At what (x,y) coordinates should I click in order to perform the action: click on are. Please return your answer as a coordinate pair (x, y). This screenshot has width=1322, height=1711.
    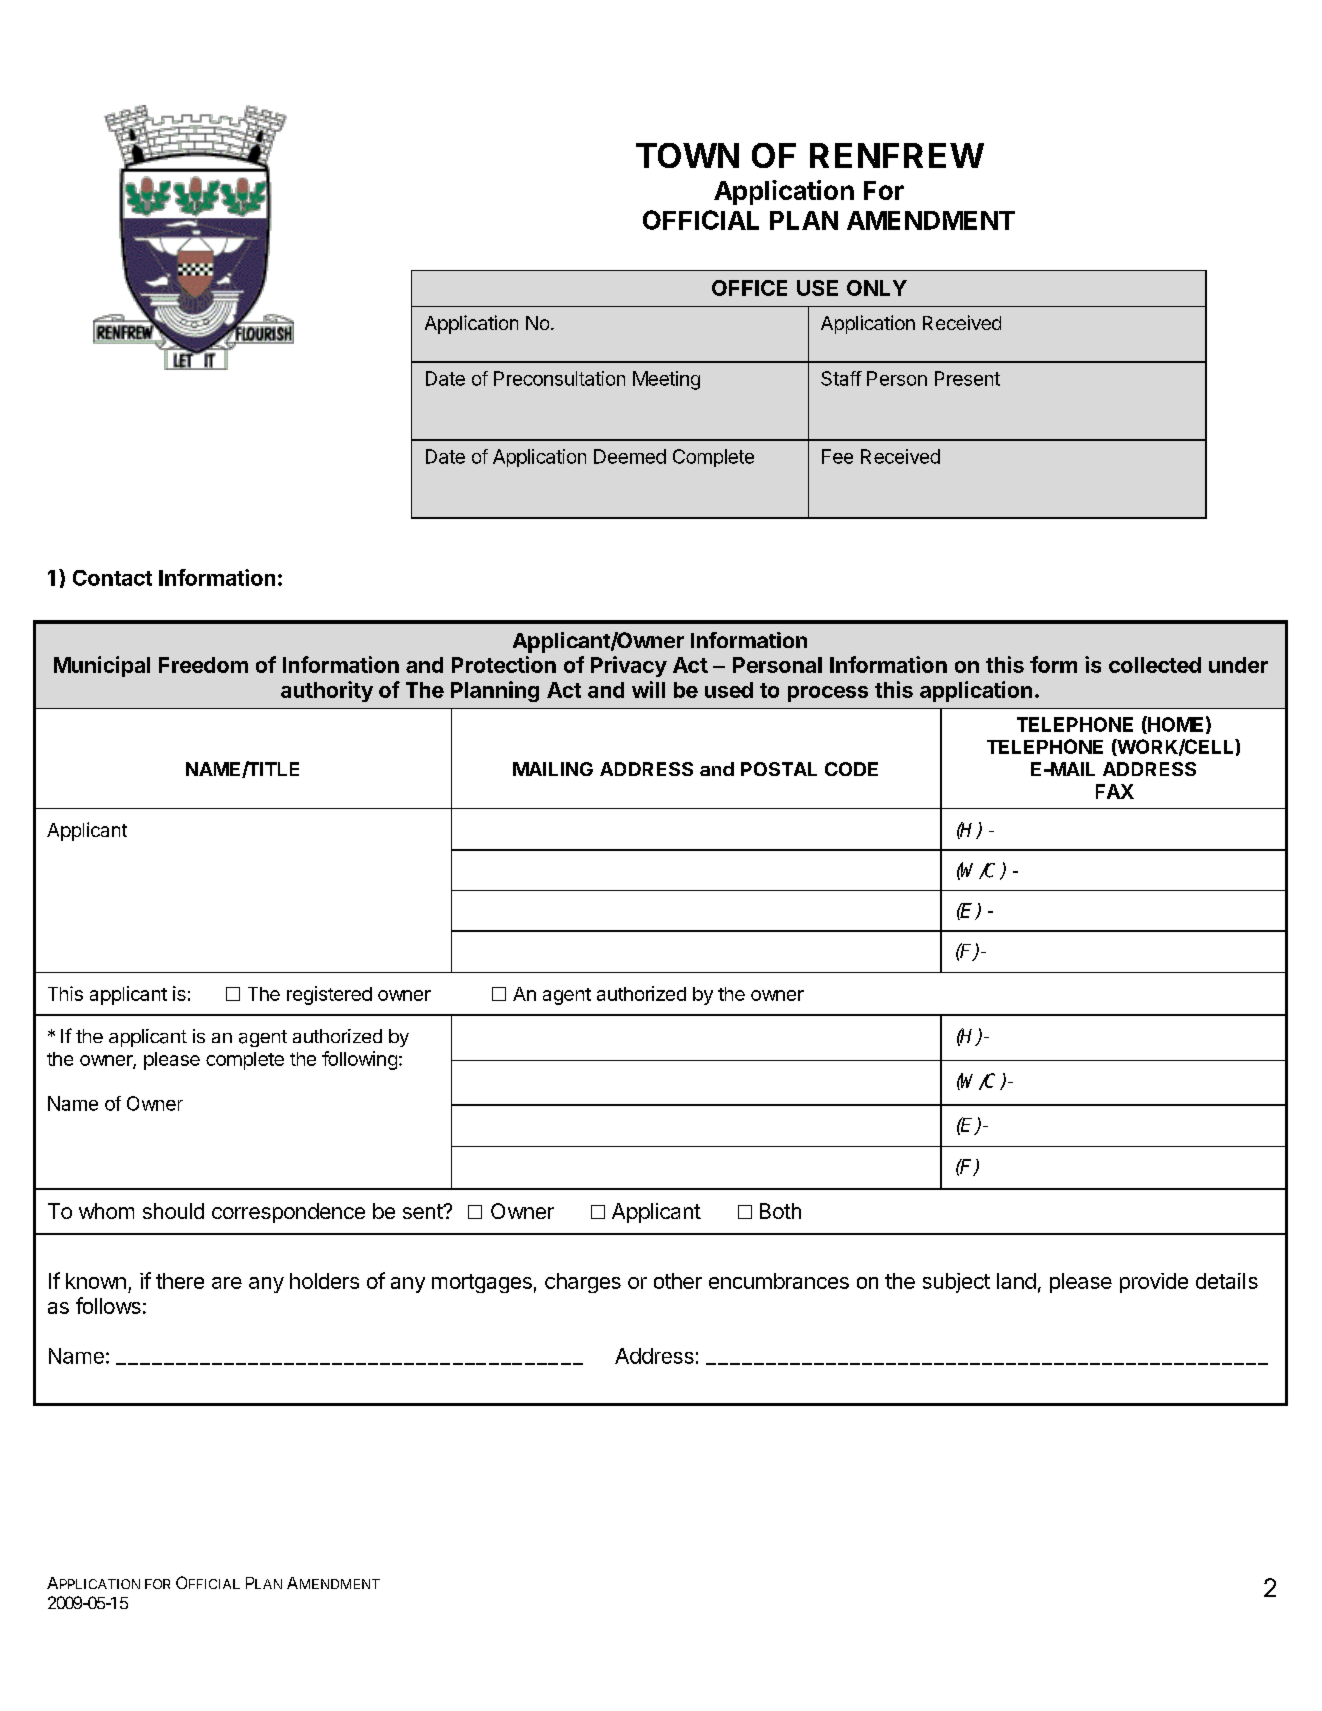
    Looking at the image, I should click on (227, 1283).
